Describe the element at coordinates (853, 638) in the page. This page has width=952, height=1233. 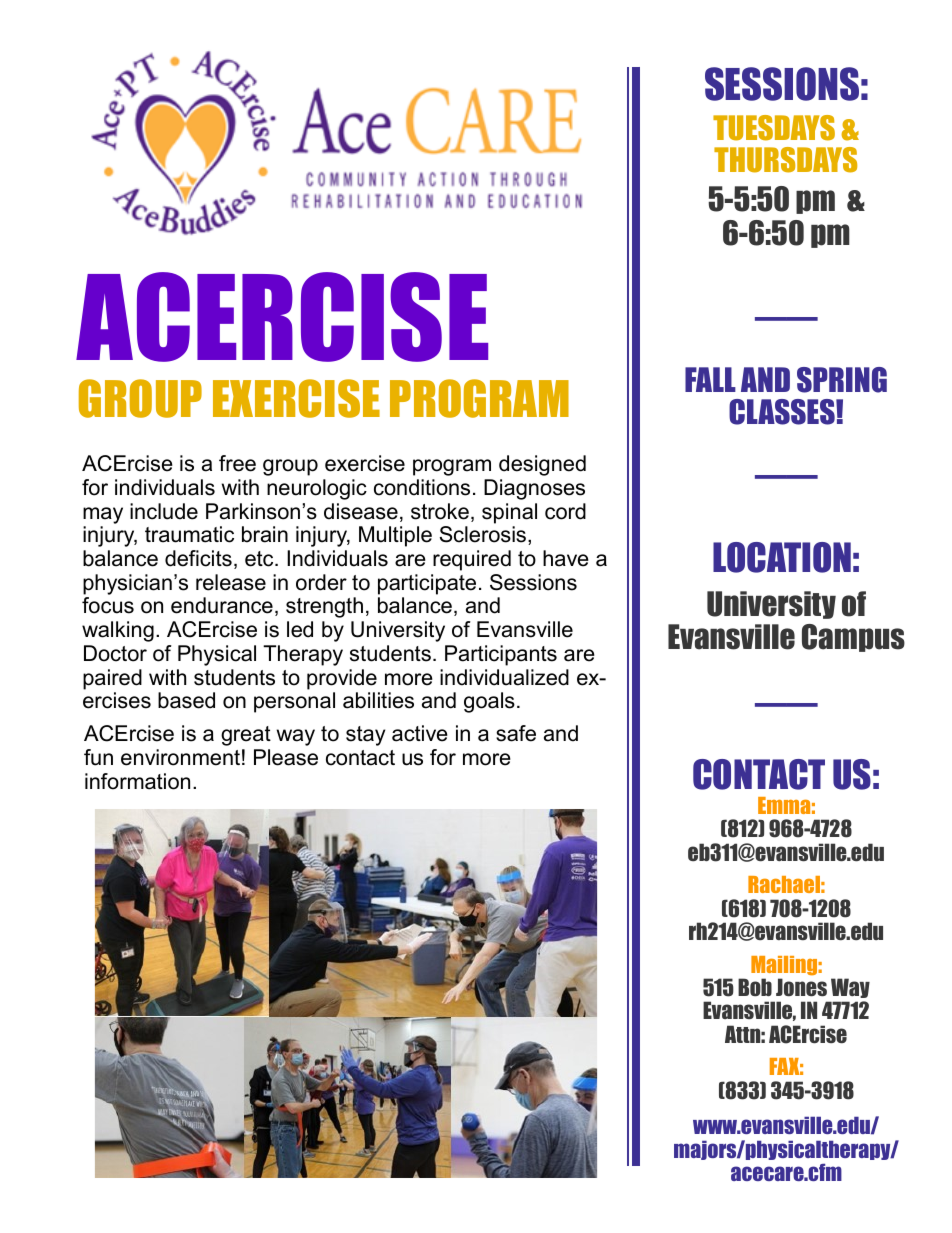
I see `Campus` at that location.
